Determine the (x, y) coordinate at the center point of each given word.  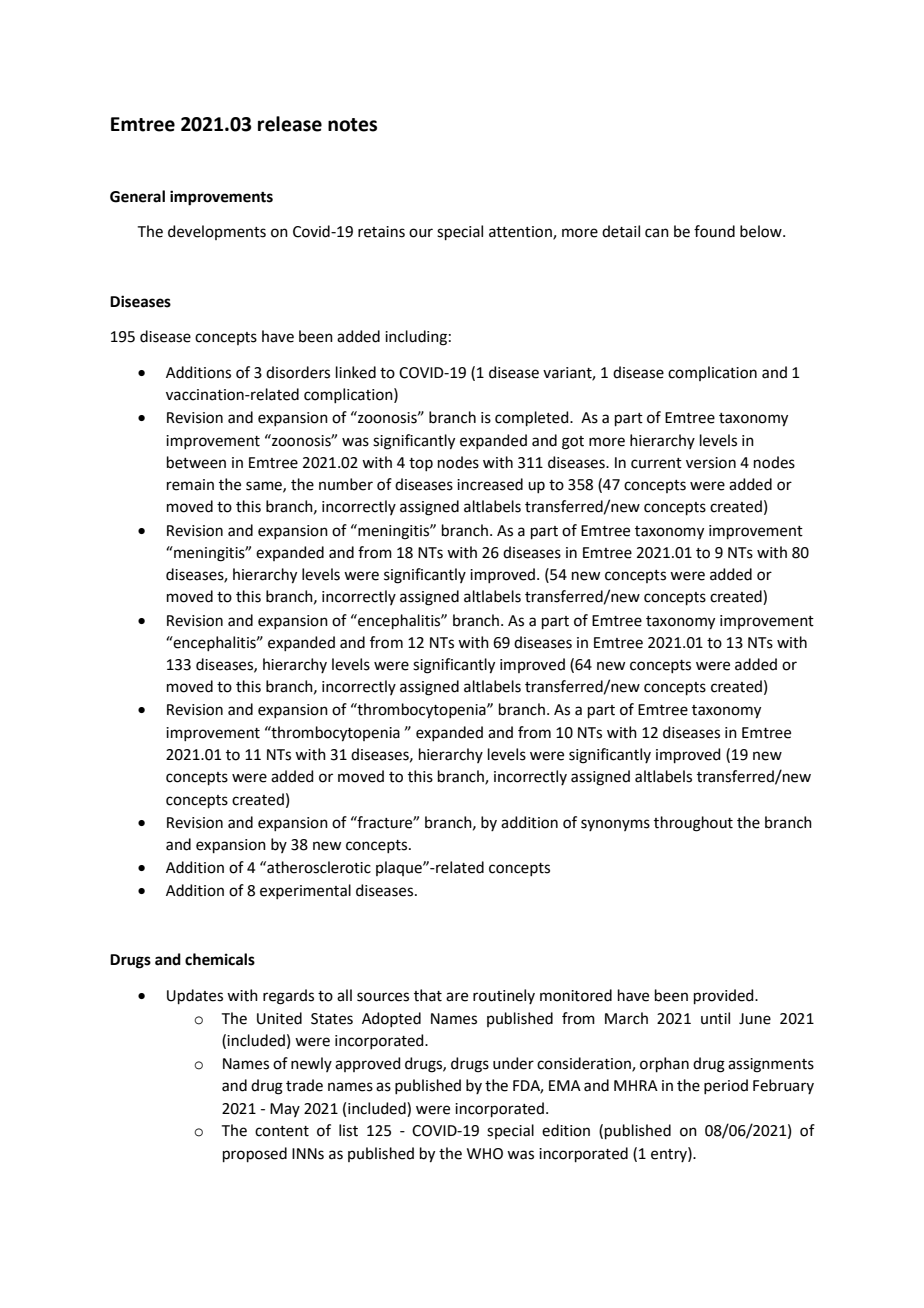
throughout (693, 824)
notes (352, 125)
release (290, 124)
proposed (255, 1154)
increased (490, 484)
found (714, 231)
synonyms (615, 825)
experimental (305, 891)
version (711, 463)
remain (190, 485)
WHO (485, 1154)
